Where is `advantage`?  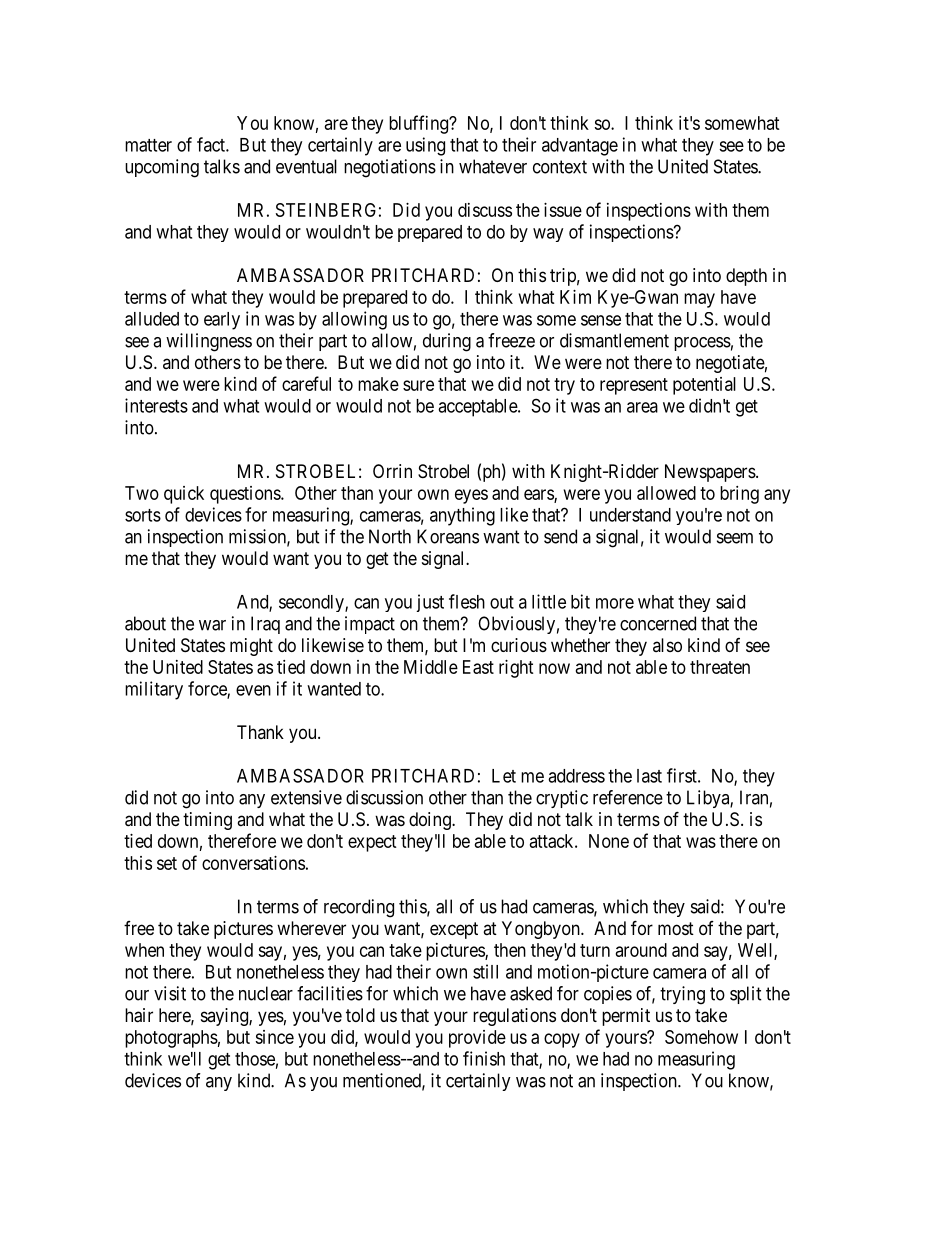
advantage is located at coordinates (580, 147).
